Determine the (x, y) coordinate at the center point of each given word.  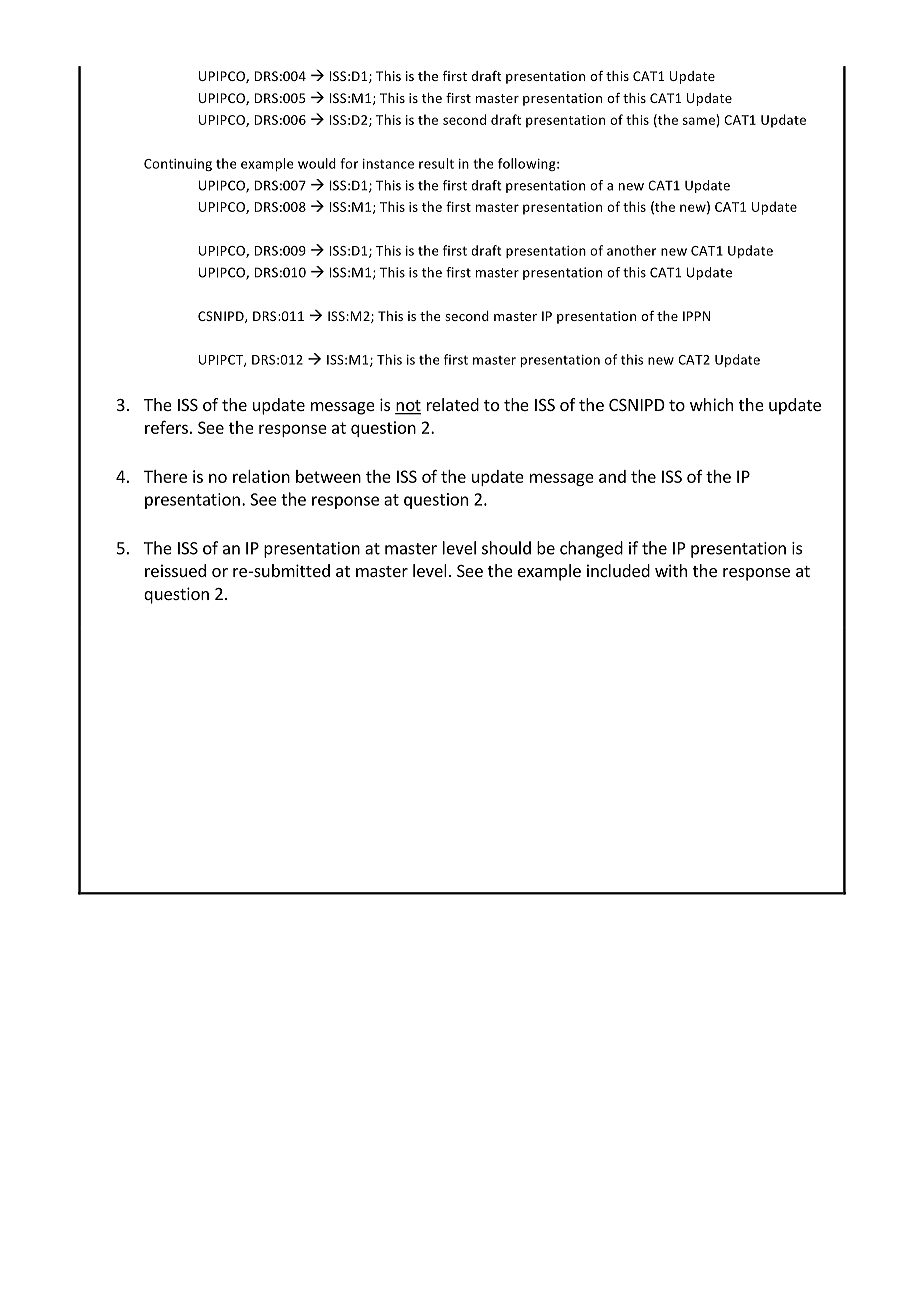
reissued (175, 570)
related (453, 404)
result (436, 163)
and (612, 476)
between (328, 476)
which (711, 404)
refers (166, 427)
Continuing (178, 165)
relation (261, 476)
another (631, 250)
